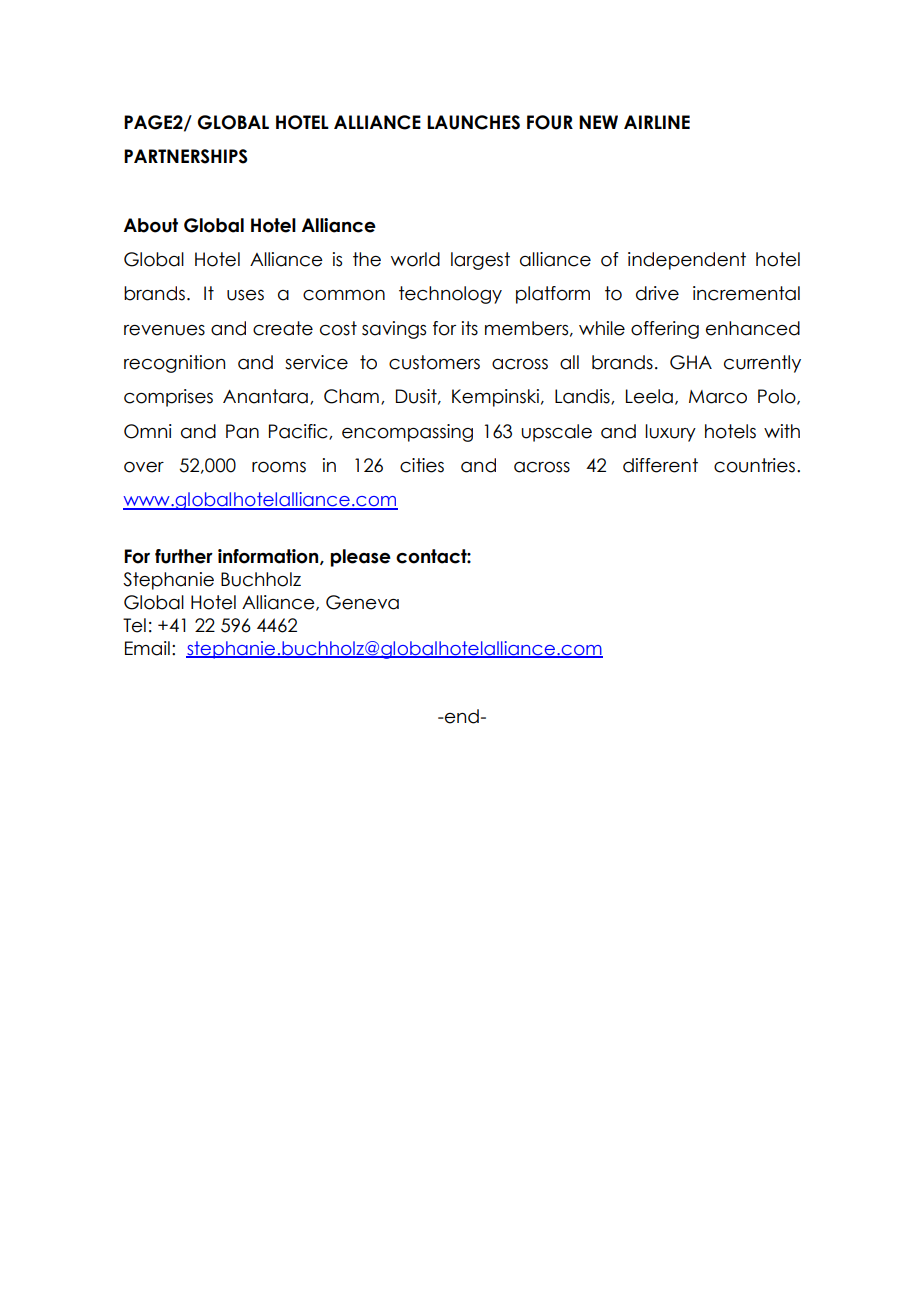 This document has width=924, height=1308. I want to click on technology, so click(450, 295).
